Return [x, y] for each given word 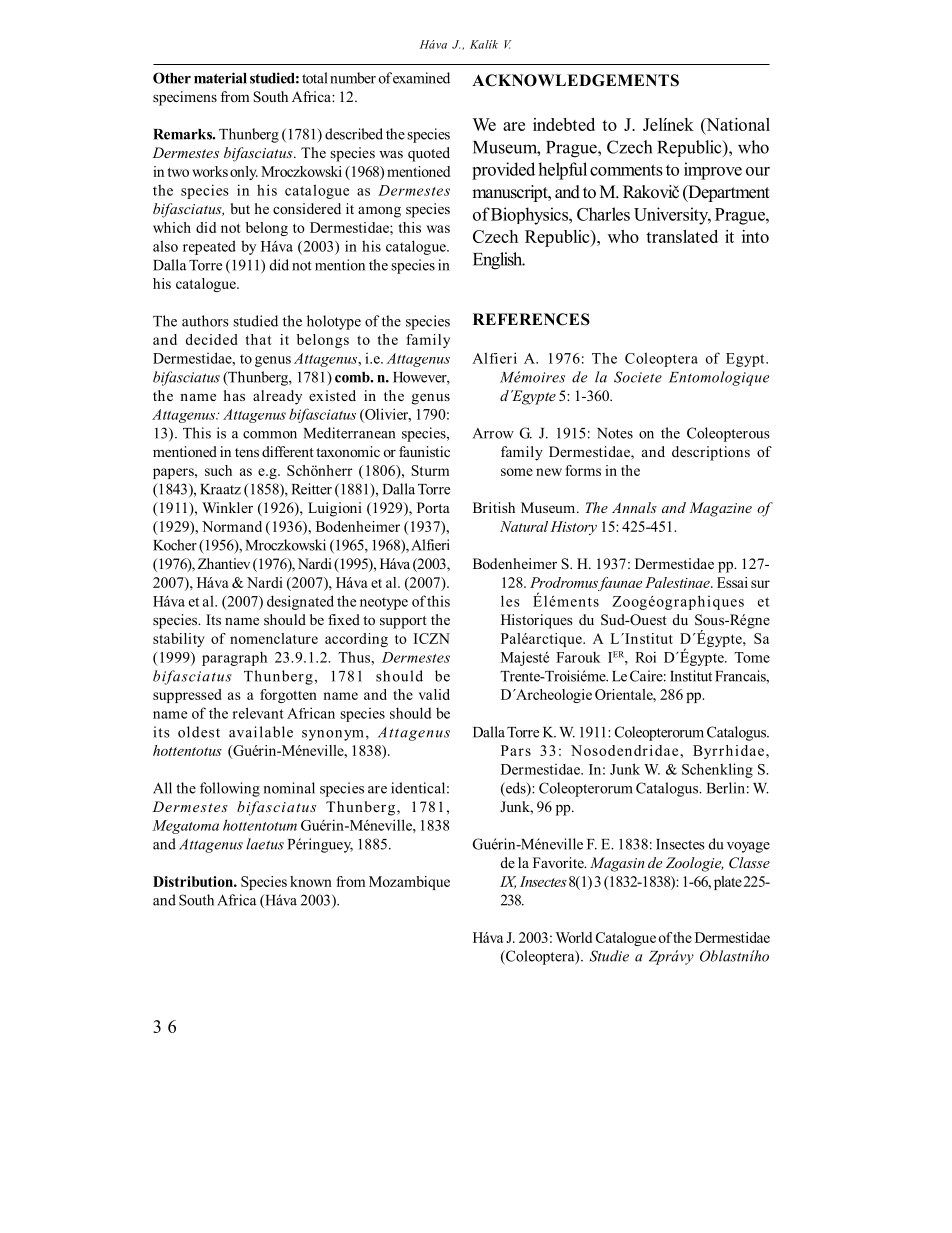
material [220, 78]
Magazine [720, 509]
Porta [433, 507]
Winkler [227, 507]
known [311, 881]
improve [713, 171]
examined [421, 78]
